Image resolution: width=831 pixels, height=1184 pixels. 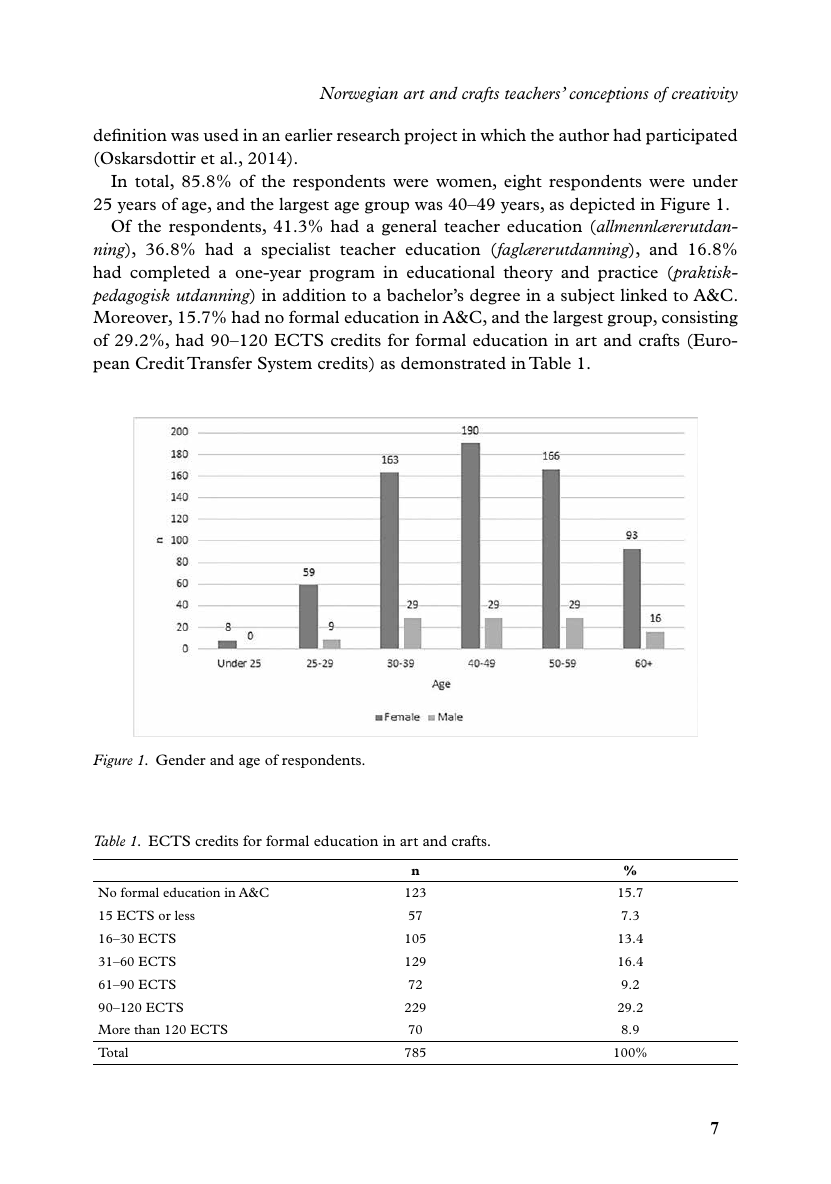 What do you see at coordinates (691, 136) in the screenshot?
I see `participated` at bounding box center [691, 136].
